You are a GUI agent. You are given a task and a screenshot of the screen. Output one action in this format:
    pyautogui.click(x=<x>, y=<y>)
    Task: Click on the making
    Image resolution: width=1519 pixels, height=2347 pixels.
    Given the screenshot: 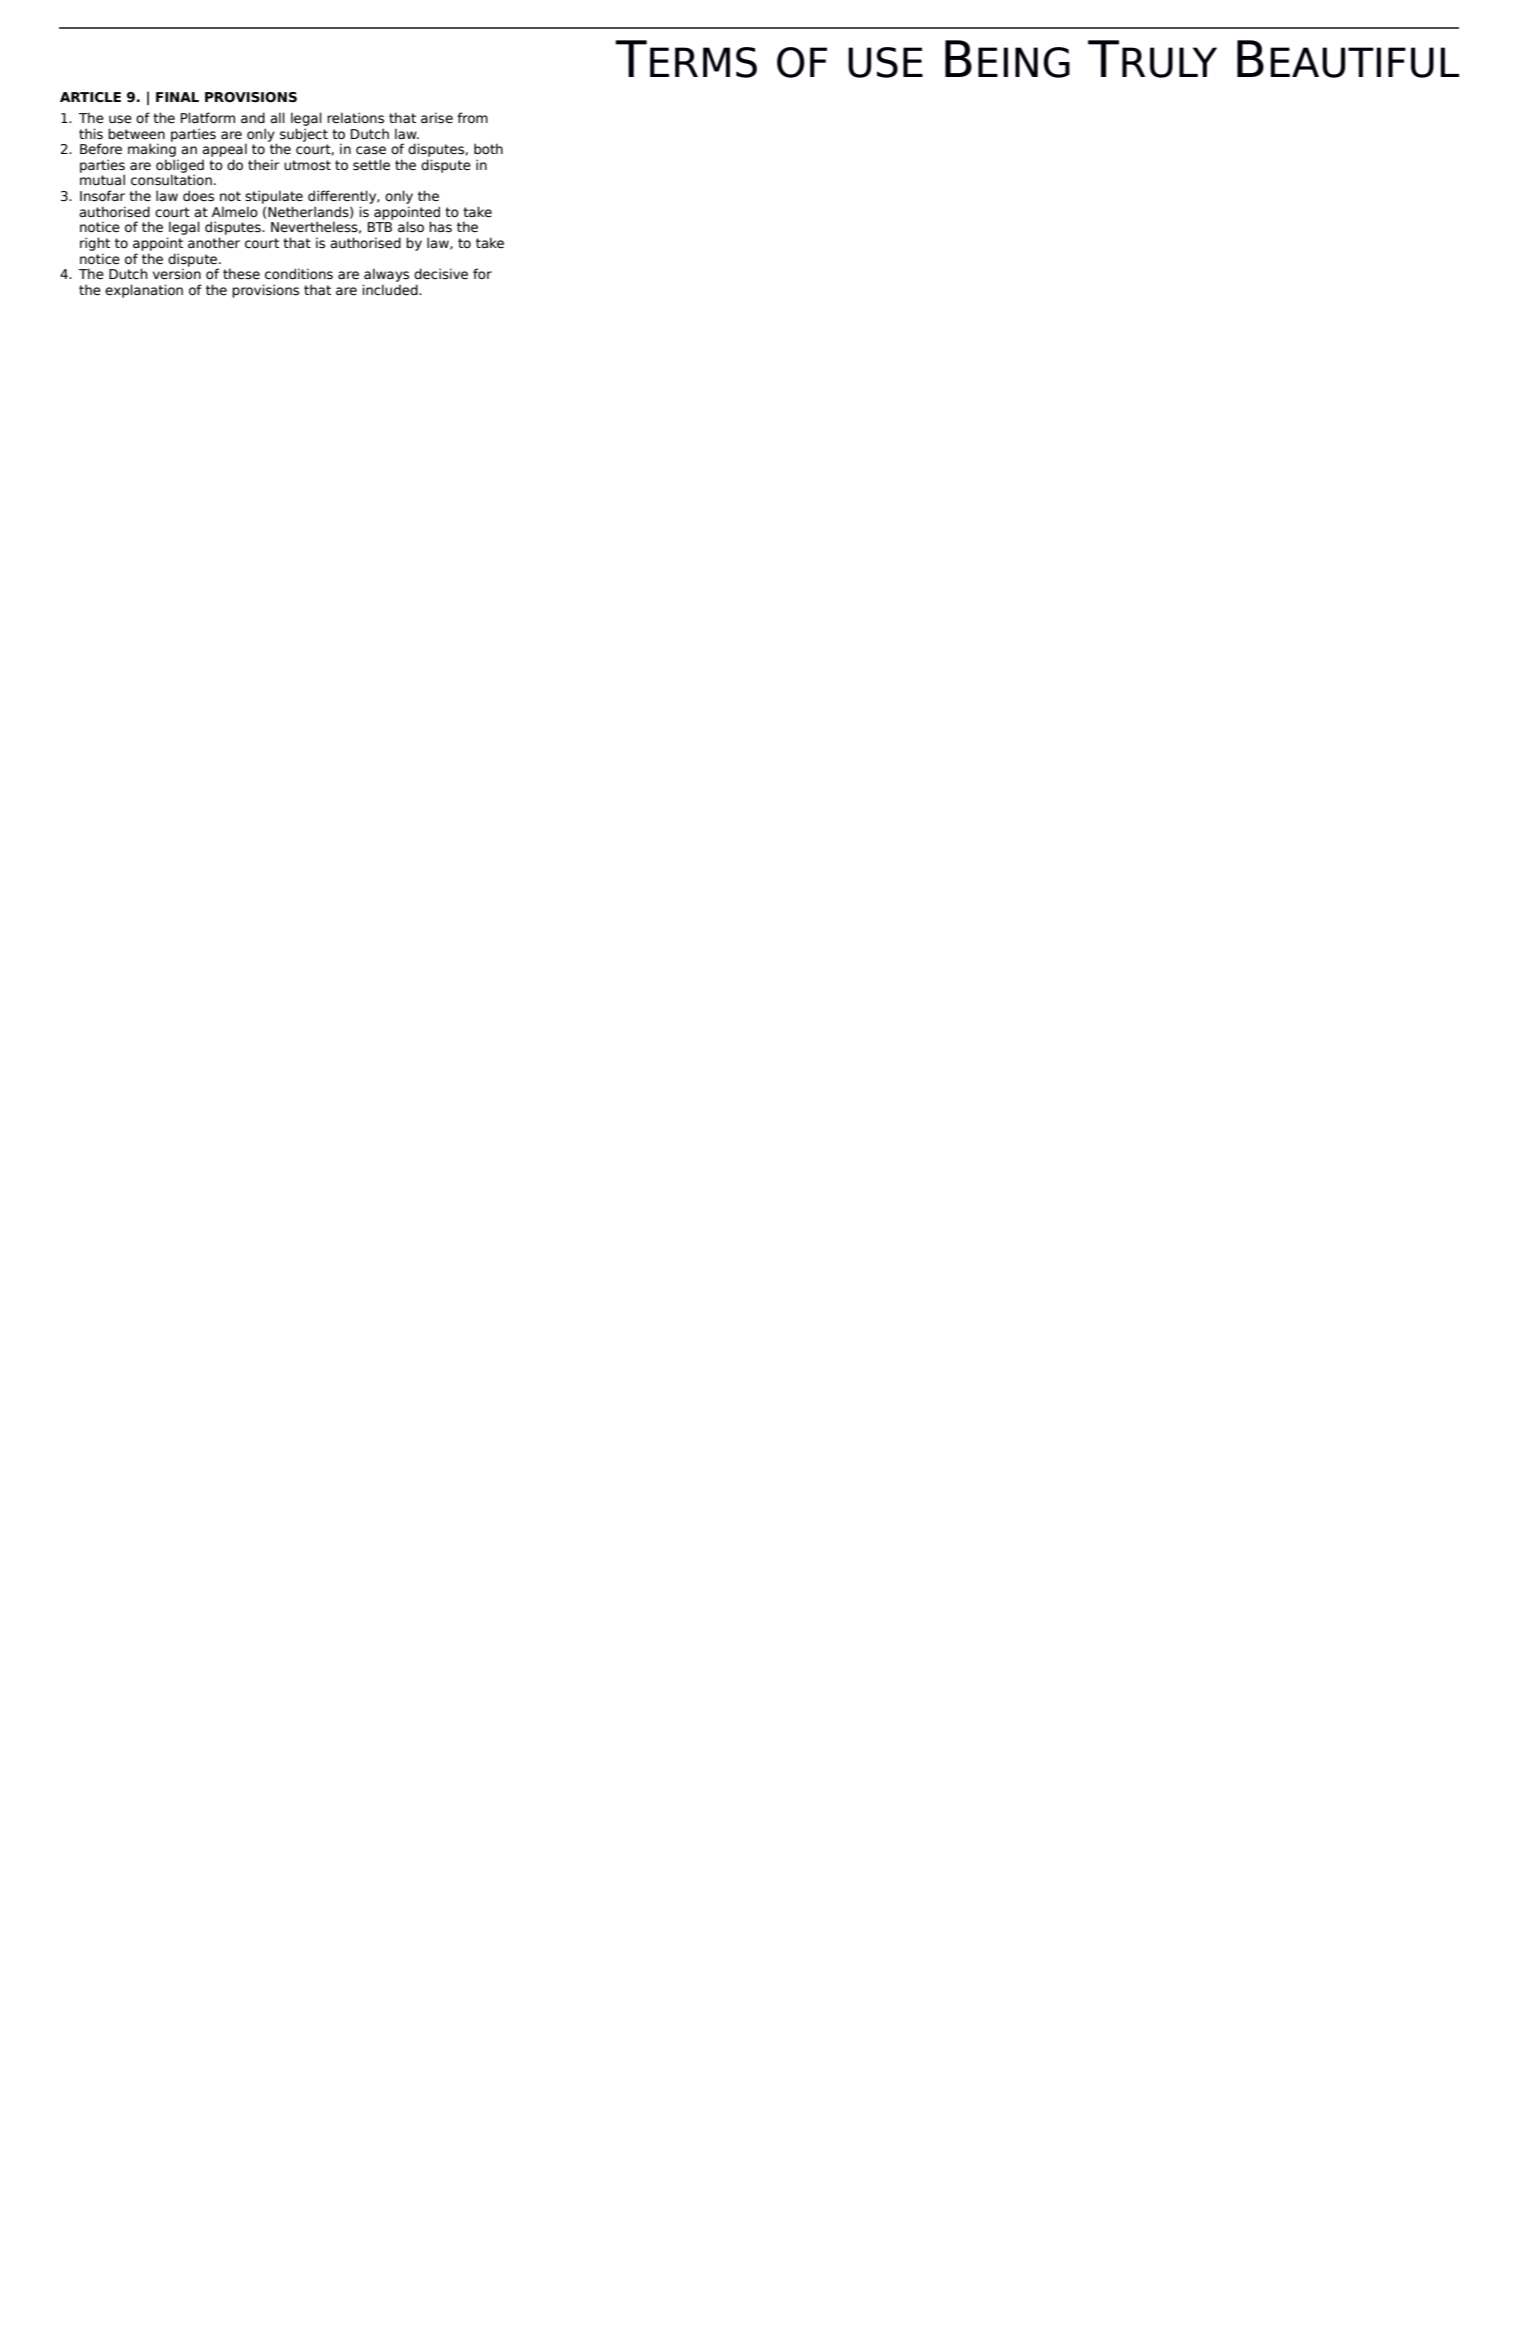 What is the action you would take?
    pyautogui.click(x=152, y=149)
